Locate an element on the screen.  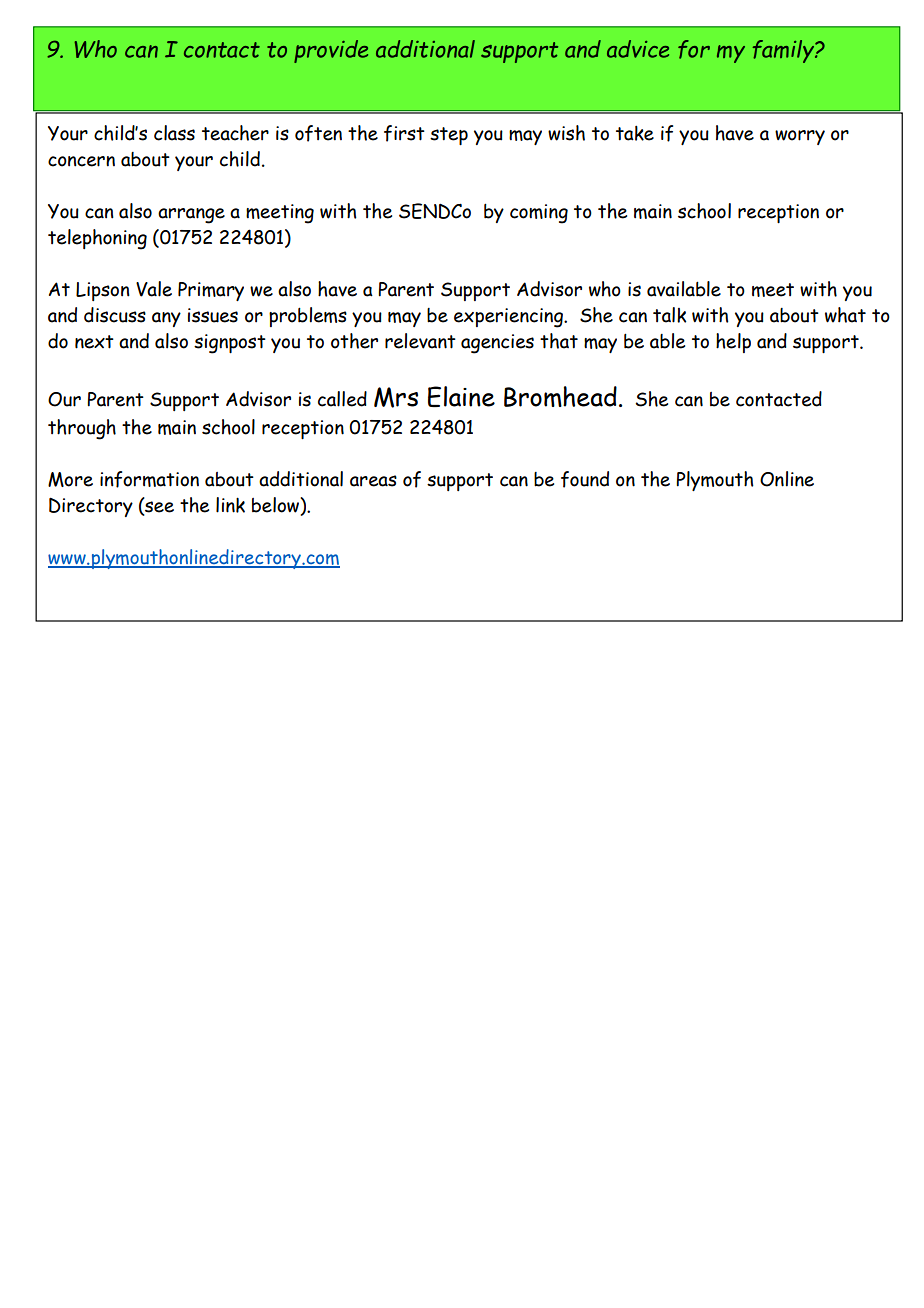
talk is located at coordinates (669, 315).
